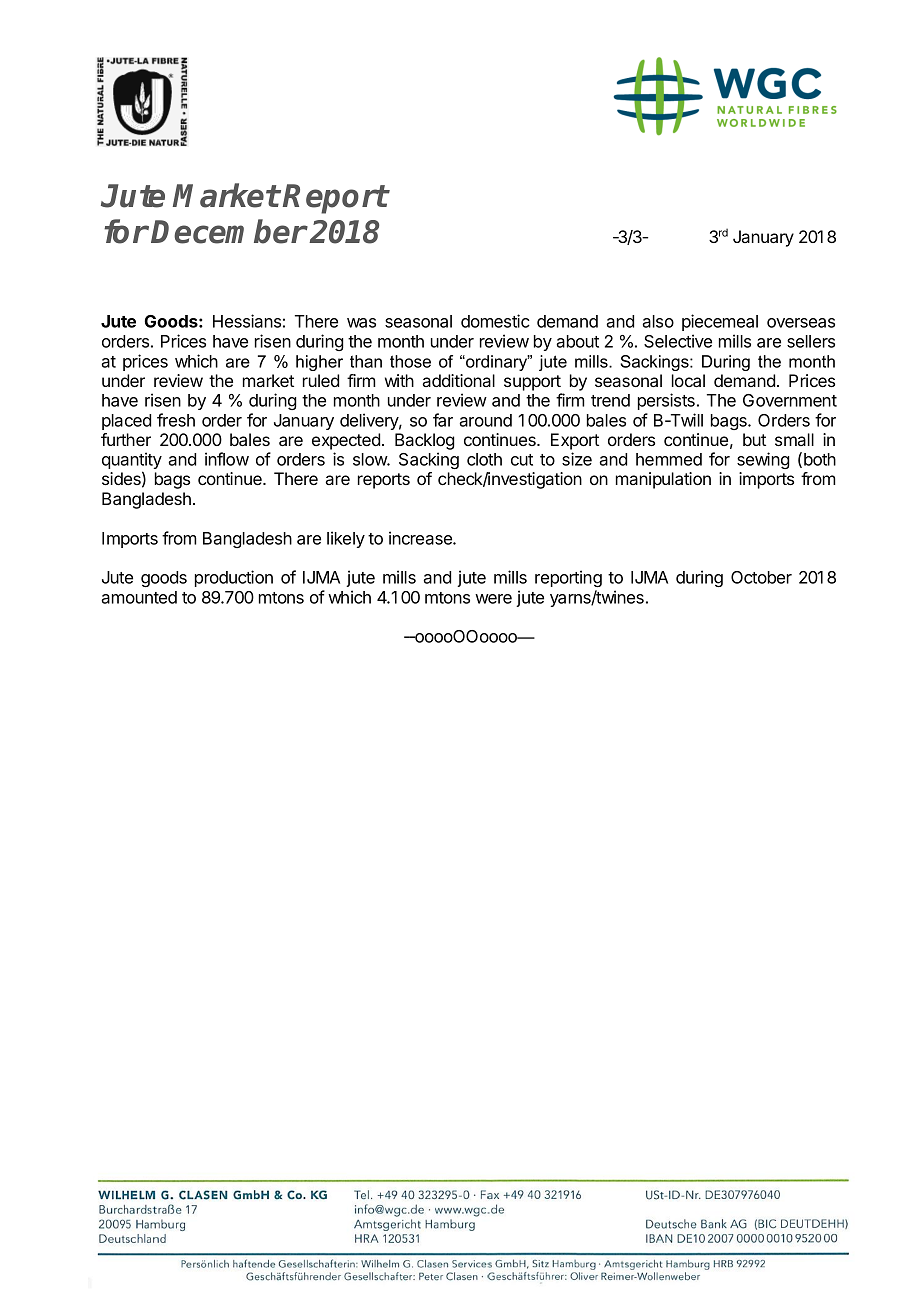 The height and width of the image is (1309, 924). I want to click on December, so click(229, 231).
